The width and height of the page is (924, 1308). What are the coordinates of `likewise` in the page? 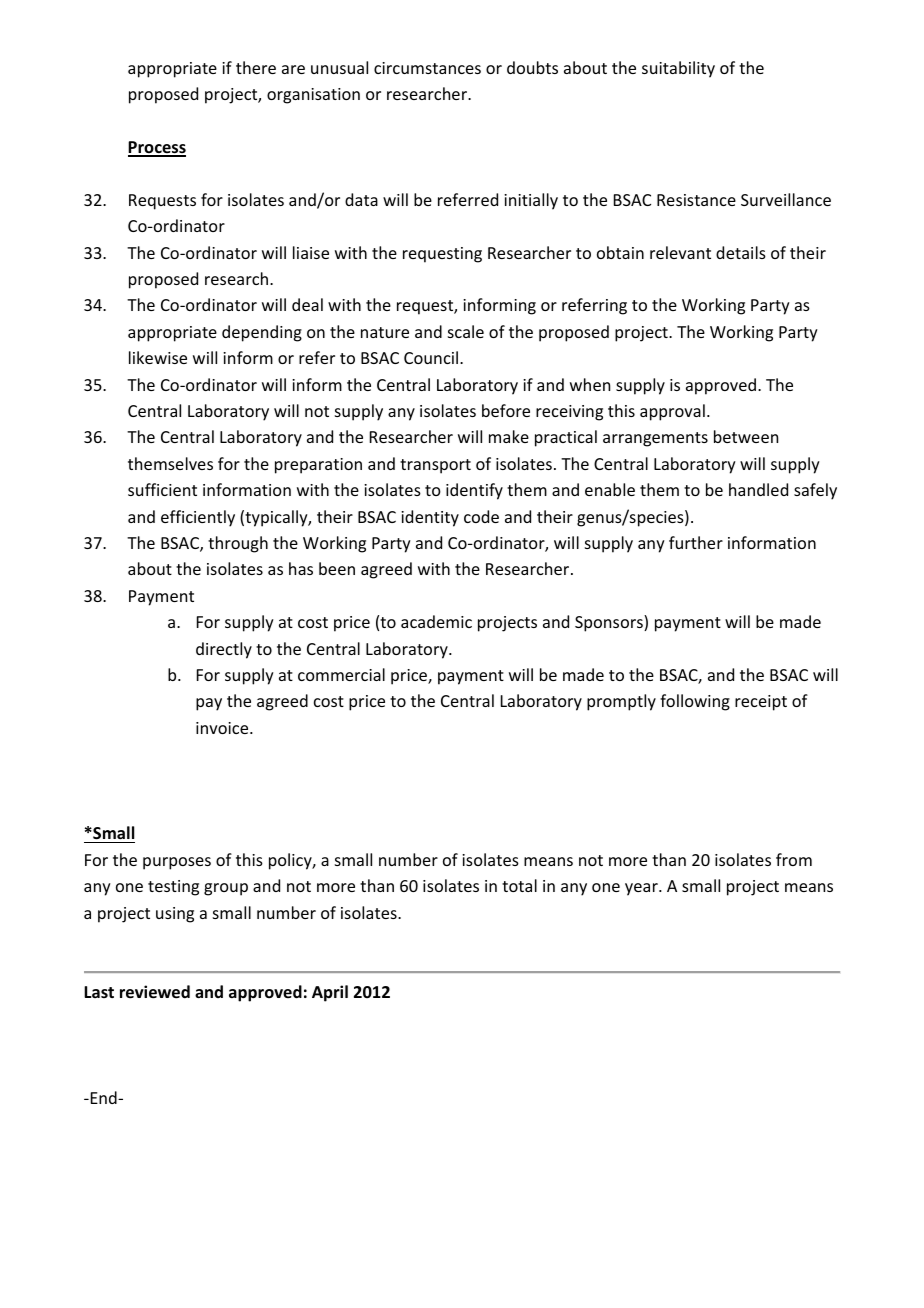 It's located at (158, 357).
